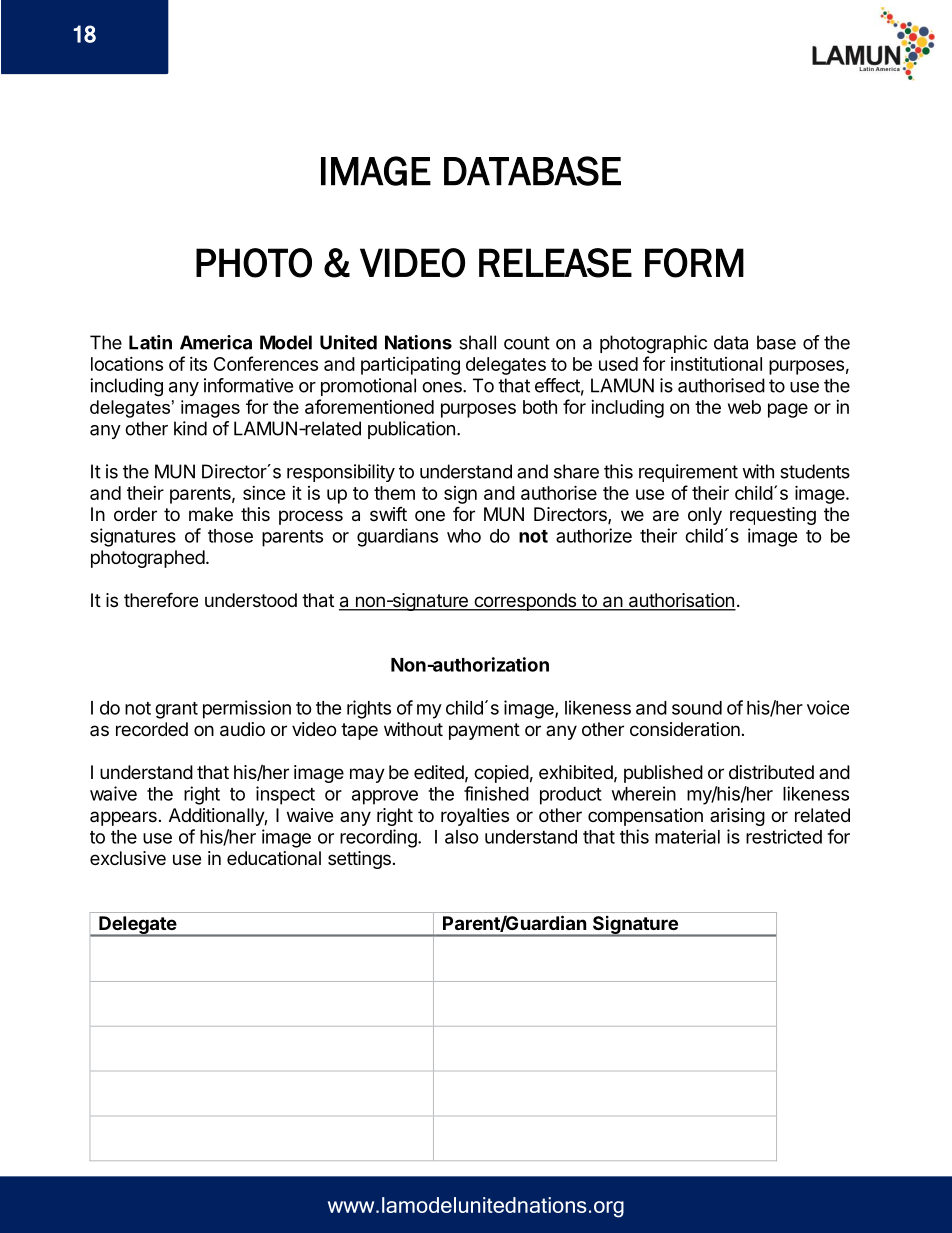 This screenshot has height=1233, width=952. What do you see at coordinates (462, 837) in the screenshot?
I see `also` at bounding box center [462, 837].
